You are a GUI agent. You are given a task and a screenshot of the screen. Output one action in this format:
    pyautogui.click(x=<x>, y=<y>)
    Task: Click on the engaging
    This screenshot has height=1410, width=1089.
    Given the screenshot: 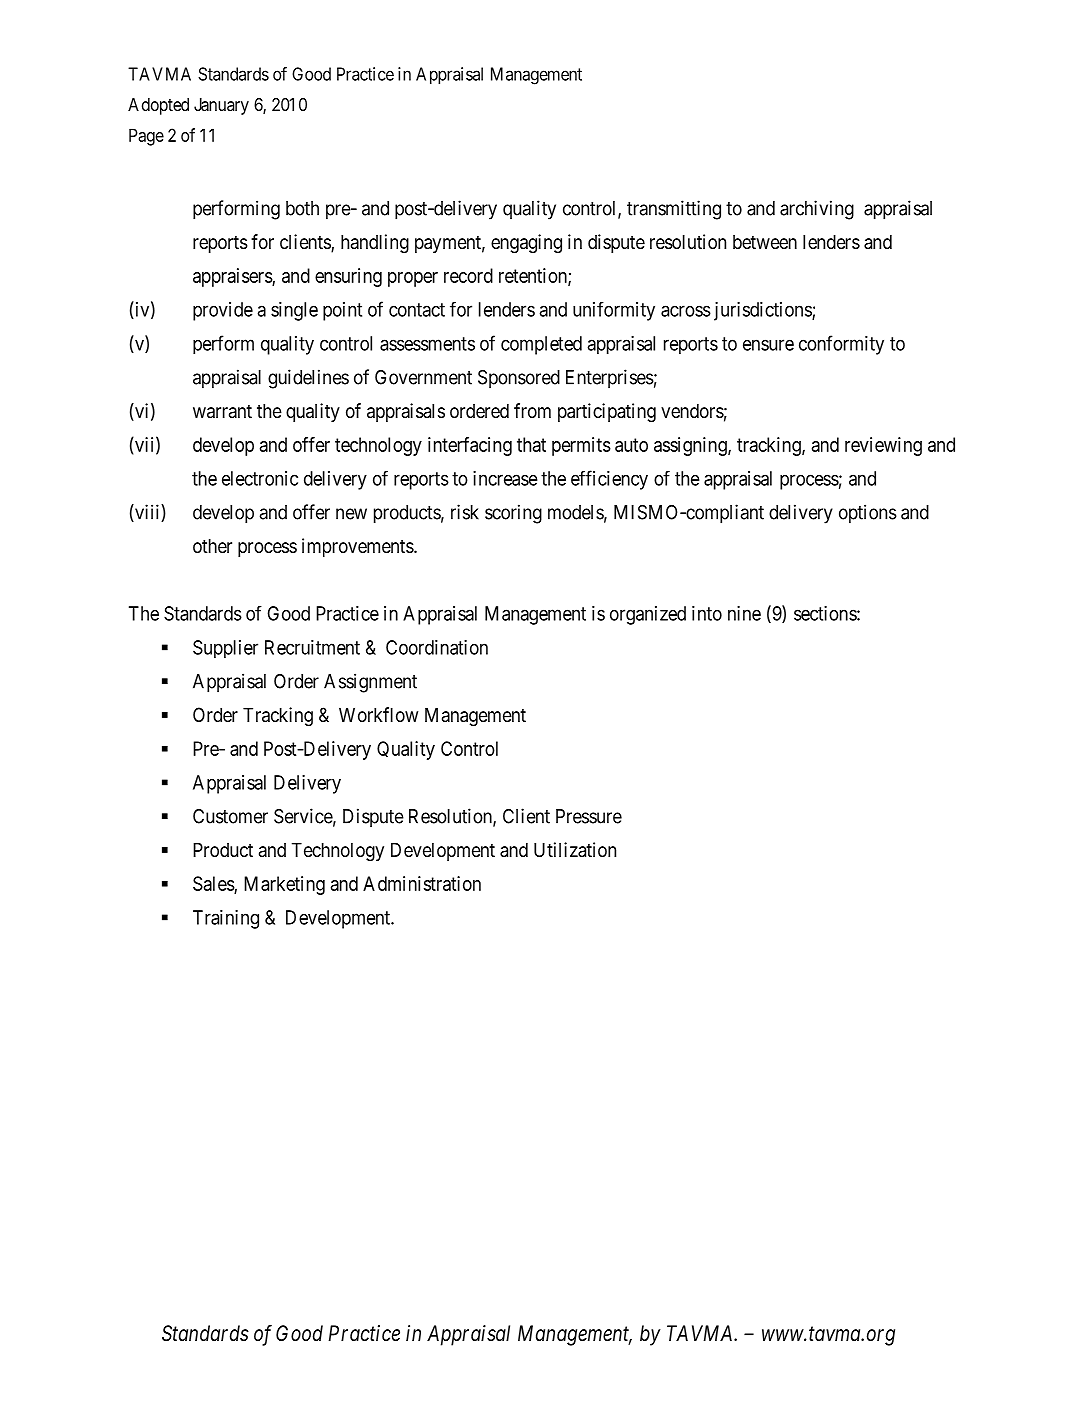 What is the action you would take?
    pyautogui.click(x=526, y=243)
